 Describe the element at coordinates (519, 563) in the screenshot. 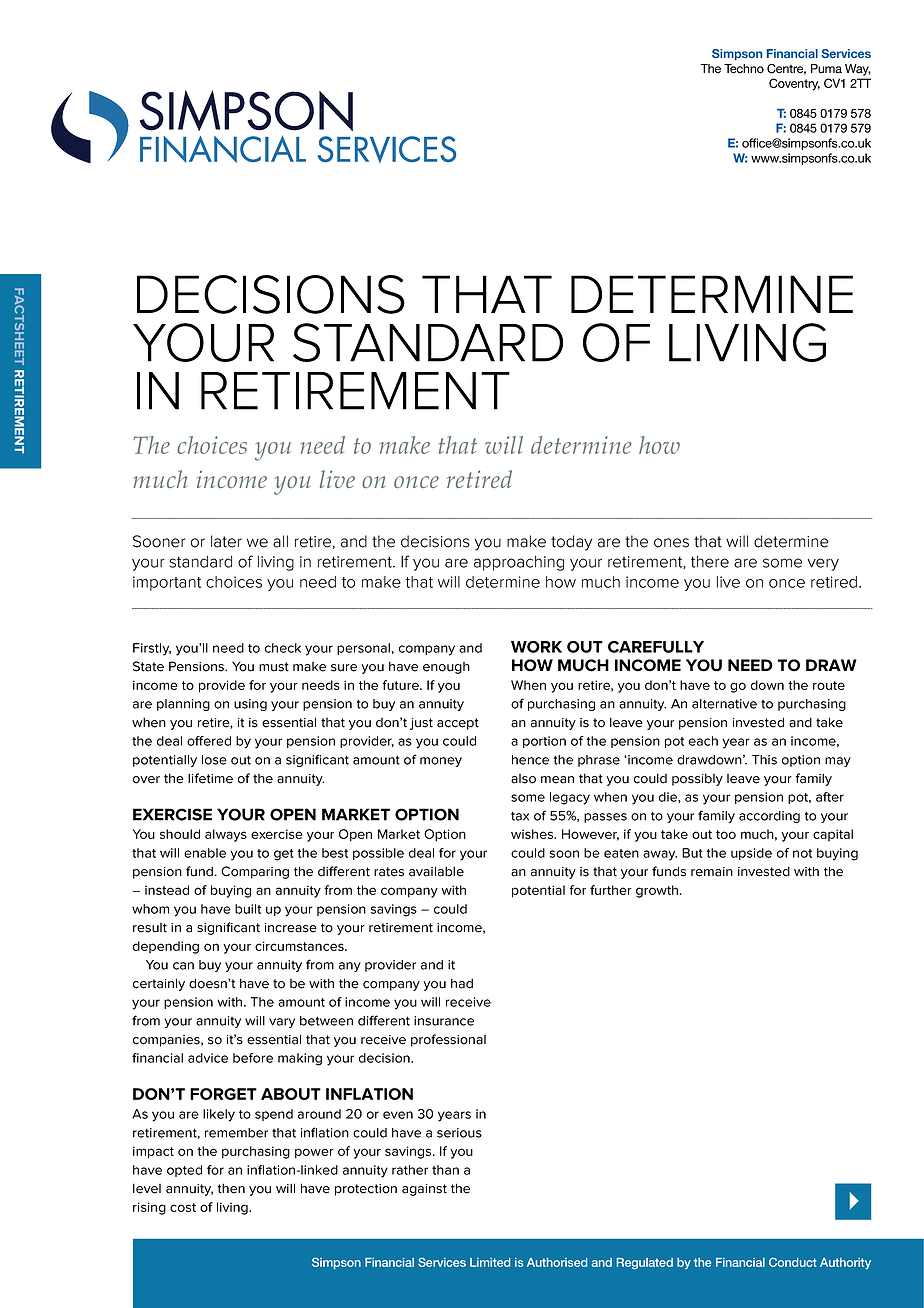

I see `approaching` at that location.
